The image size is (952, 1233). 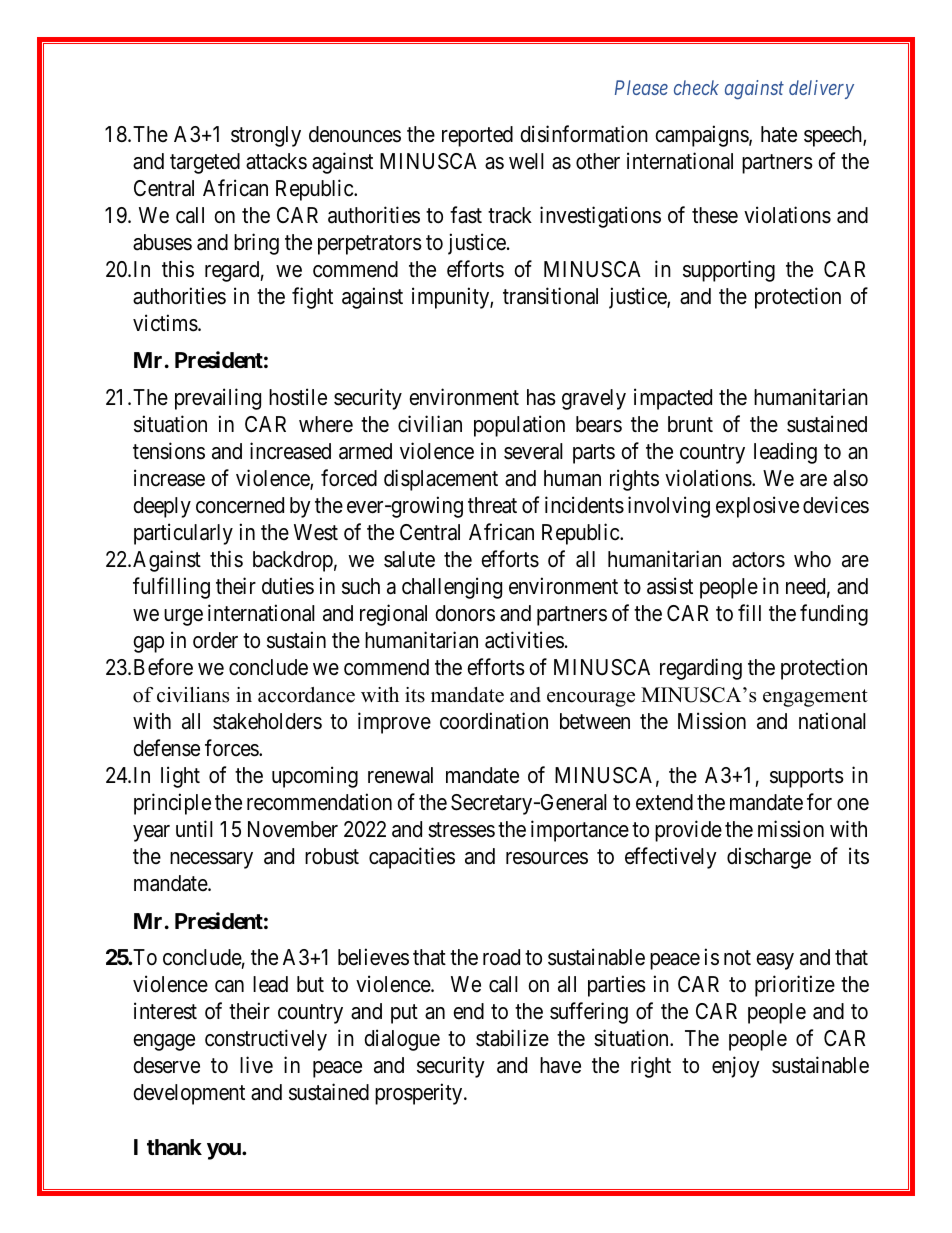 I want to click on prosperity, so click(x=420, y=1094).
